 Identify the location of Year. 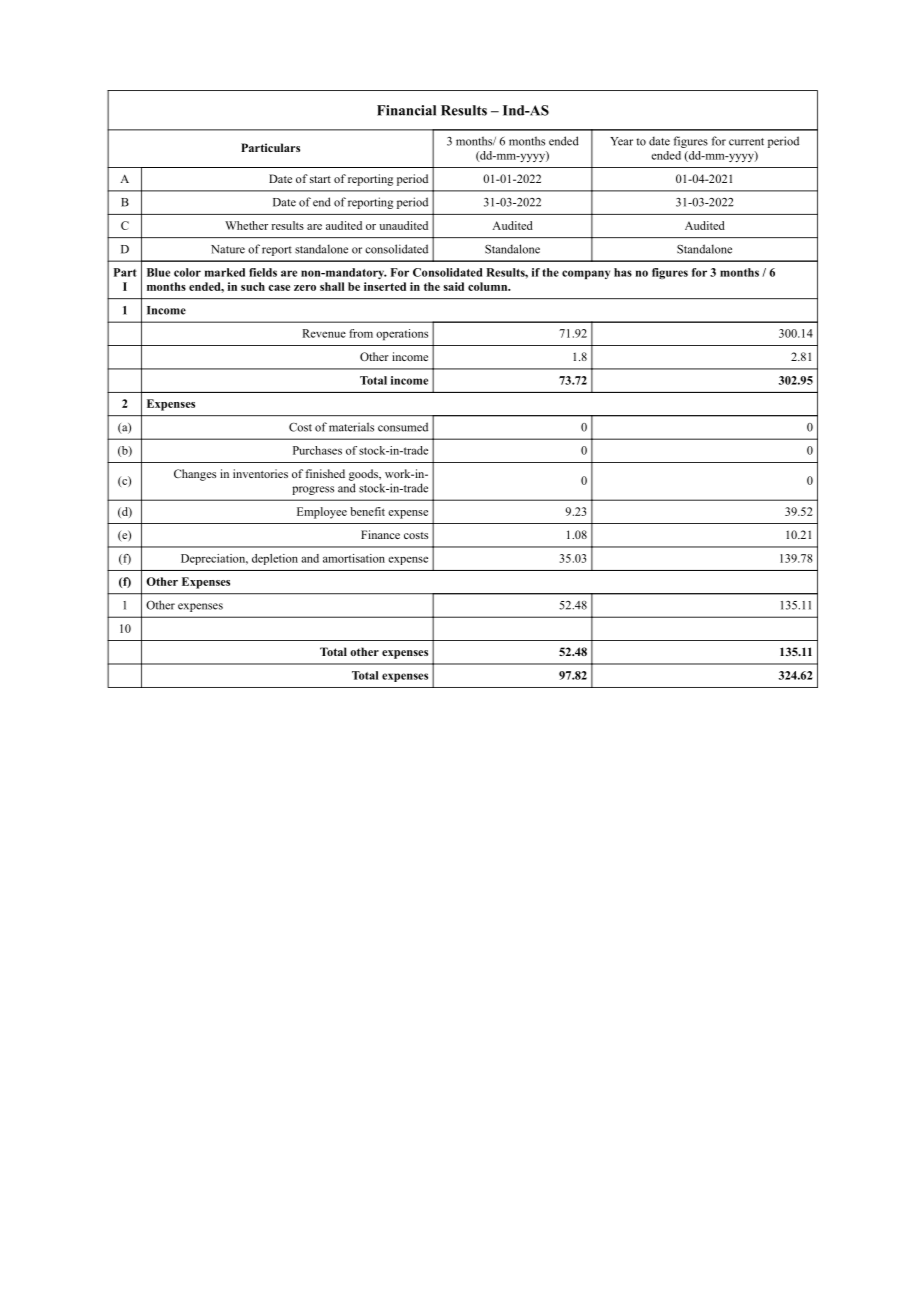
(621, 141).
